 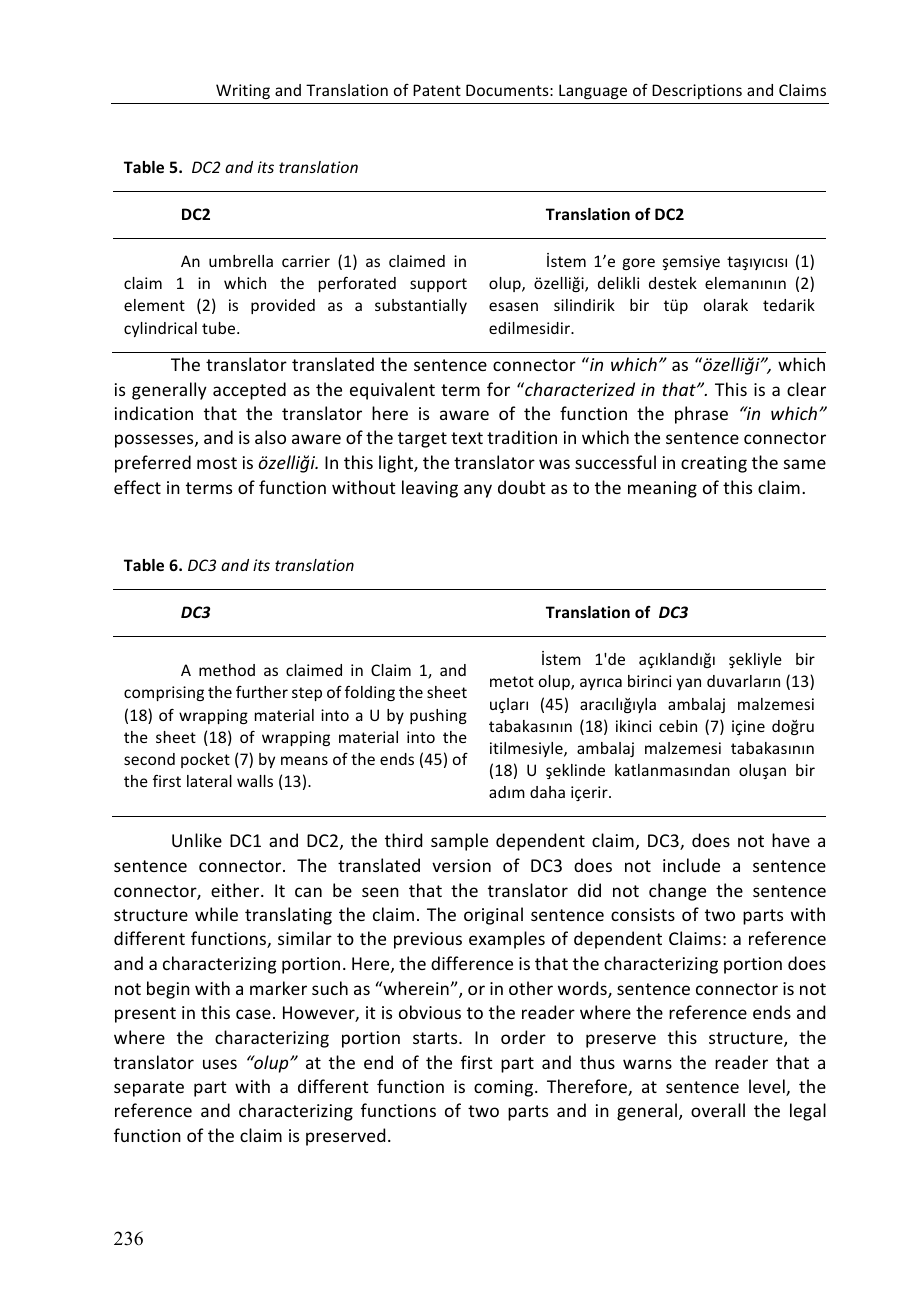 I want to click on Descriptions, so click(x=697, y=91).
